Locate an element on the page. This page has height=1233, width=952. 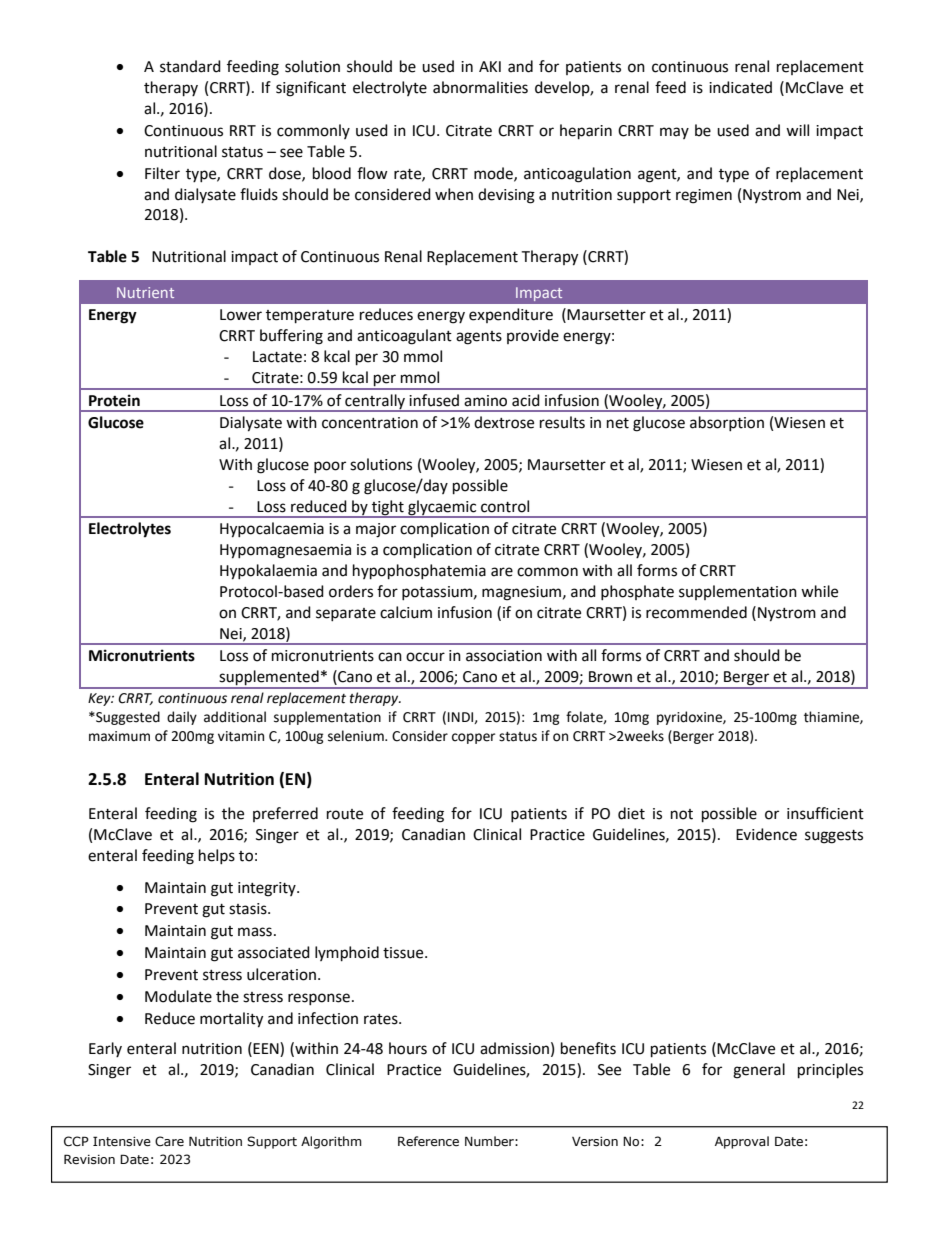
absorption is located at coordinates (727, 423).
